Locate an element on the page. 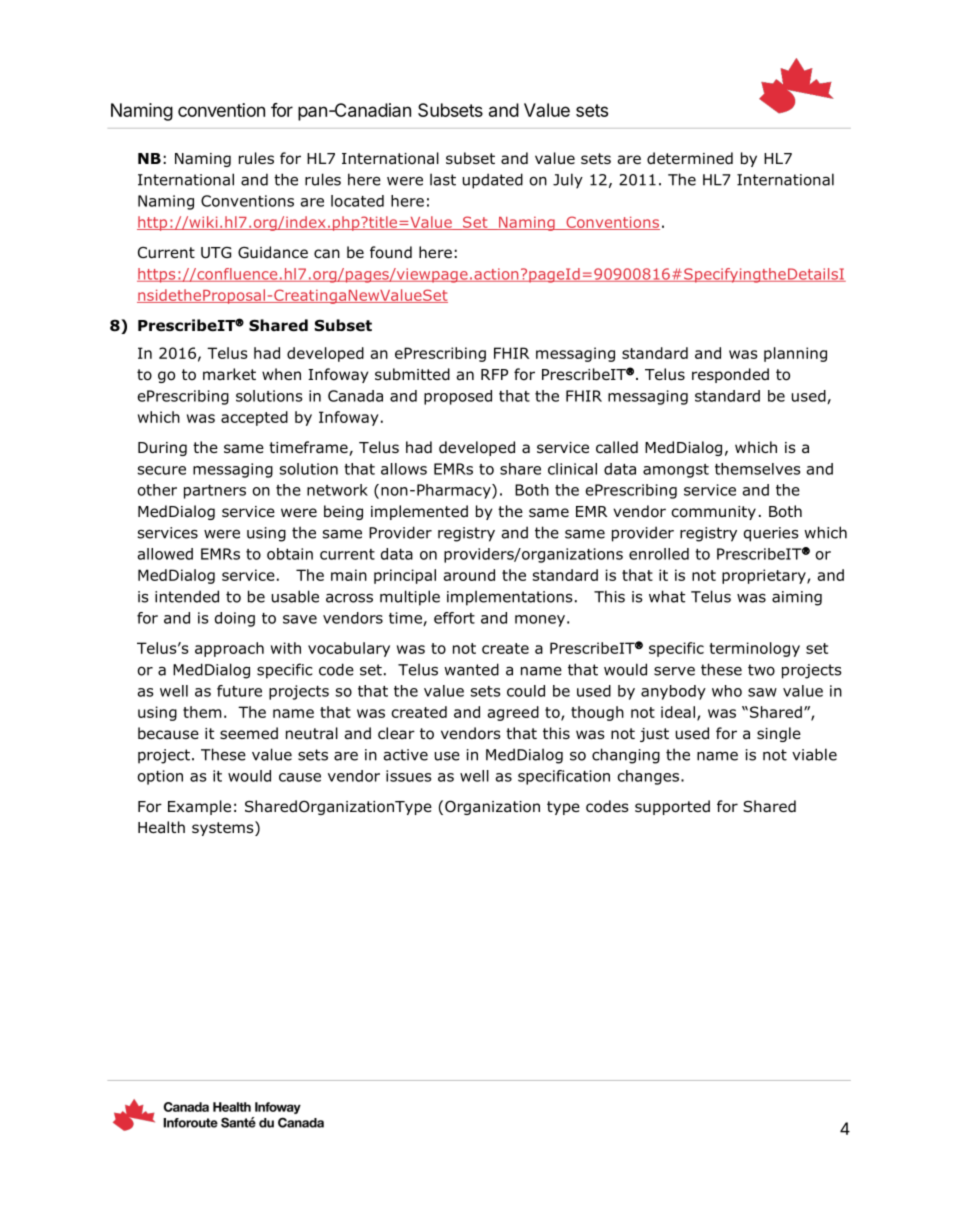  Example is located at coordinates (199, 807).
